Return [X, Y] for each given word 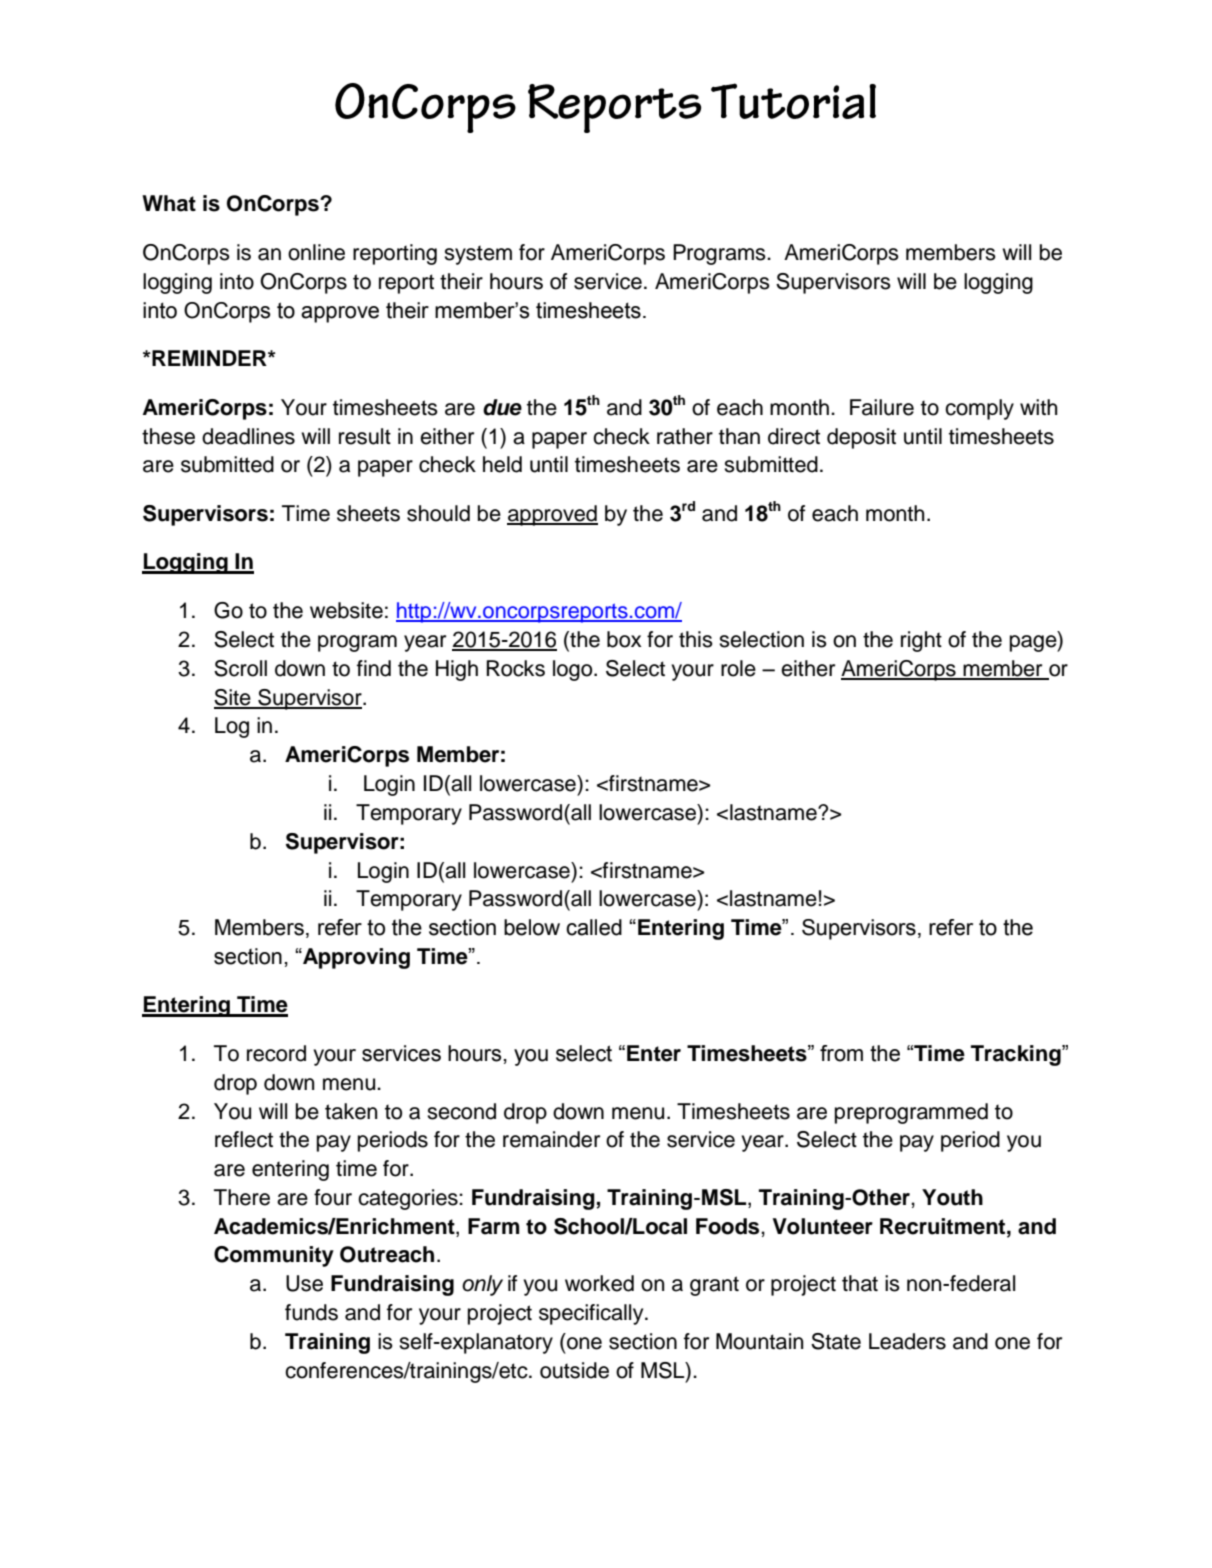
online [316, 252]
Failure [882, 407]
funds [311, 1312]
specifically [592, 1314]
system [478, 255]
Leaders [907, 1341]
